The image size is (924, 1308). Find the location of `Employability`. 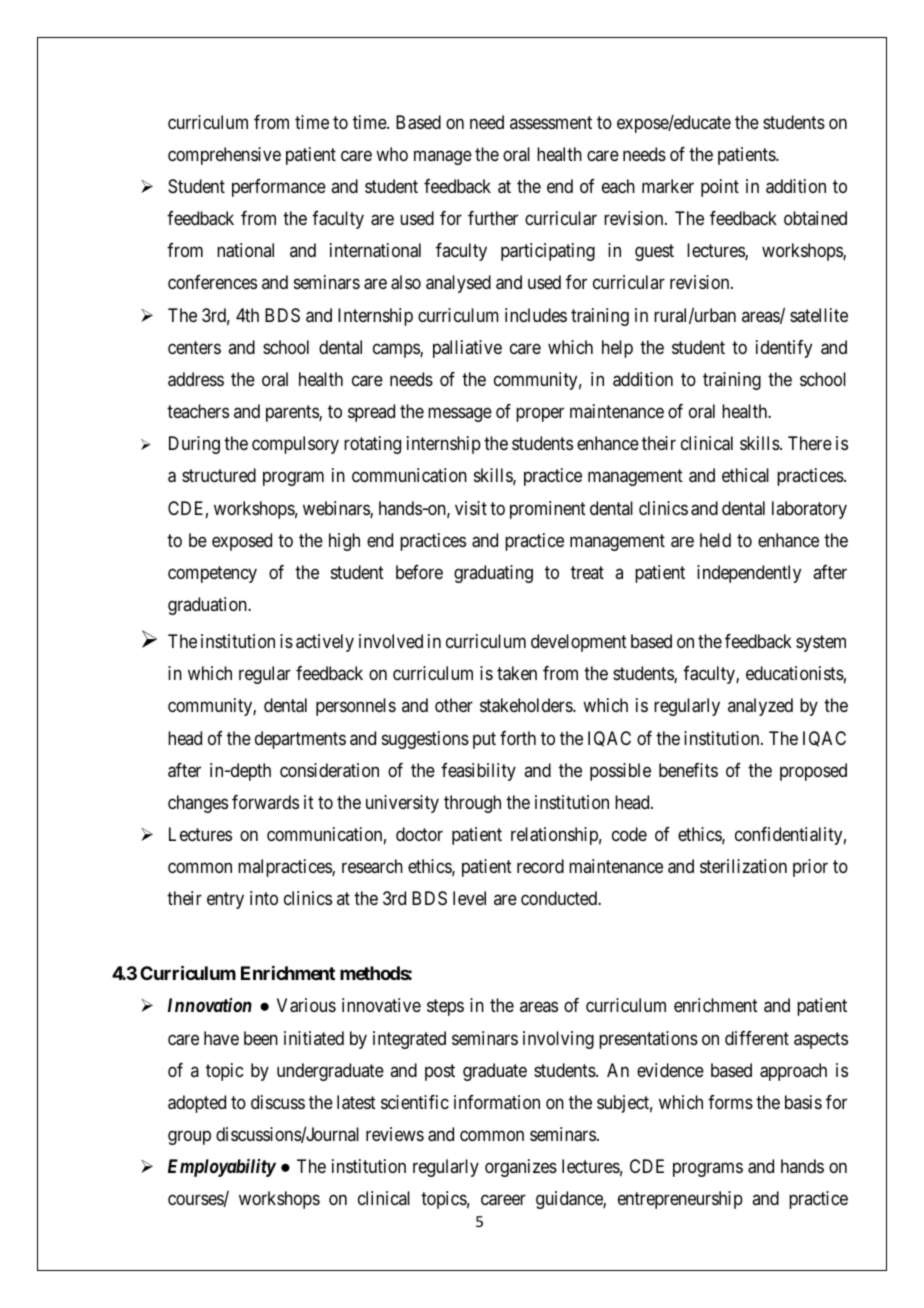

Employability is located at coordinates (222, 1168).
